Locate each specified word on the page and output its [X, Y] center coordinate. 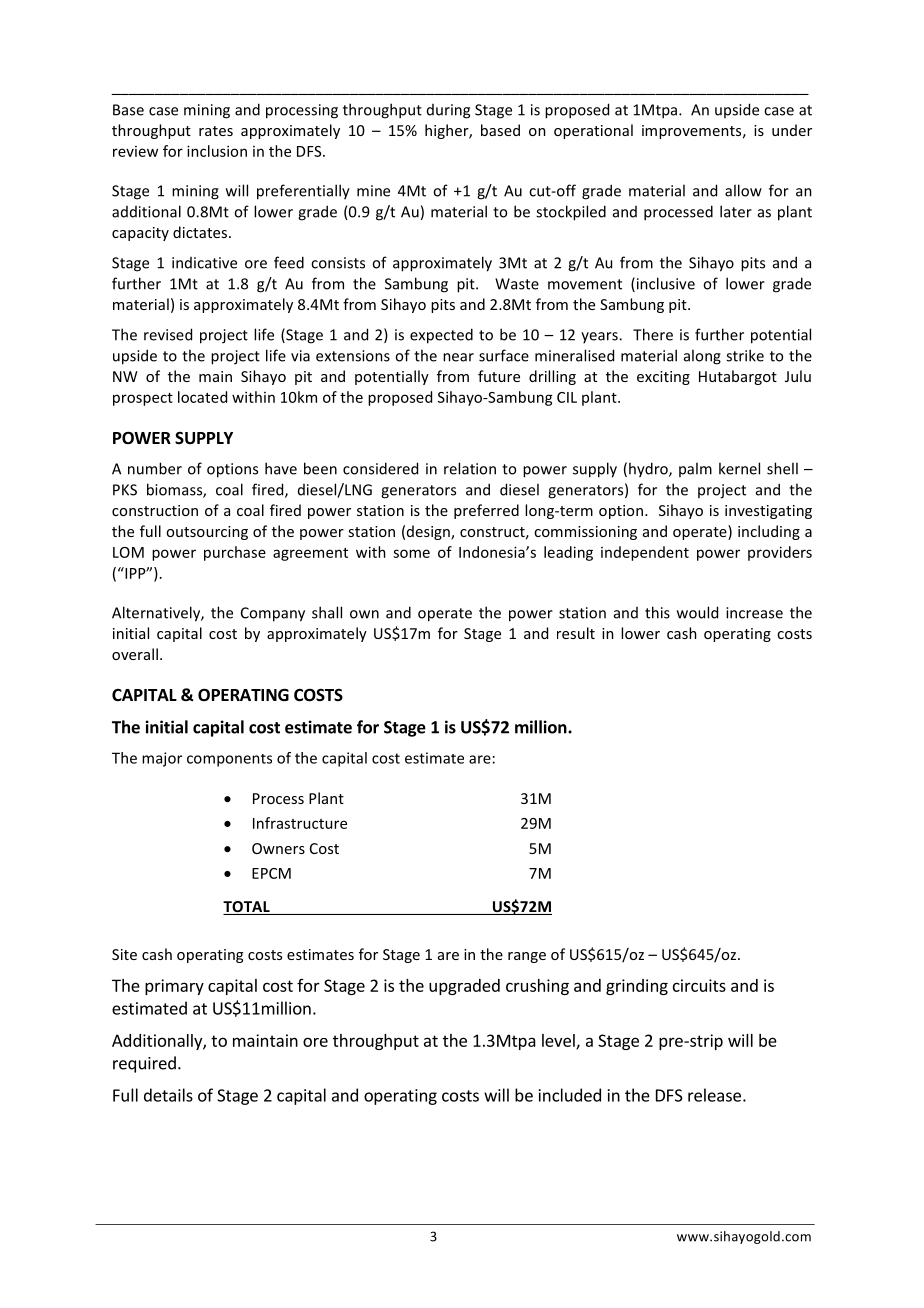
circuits [699, 985]
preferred [486, 511]
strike [745, 355]
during [448, 111]
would [697, 612]
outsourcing [207, 533]
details [168, 1095]
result [576, 633]
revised [168, 334]
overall [135, 654]
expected [441, 336]
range [527, 957]
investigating [768, 512]
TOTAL [247, 908]
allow [743, 190]
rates [216, 131]
